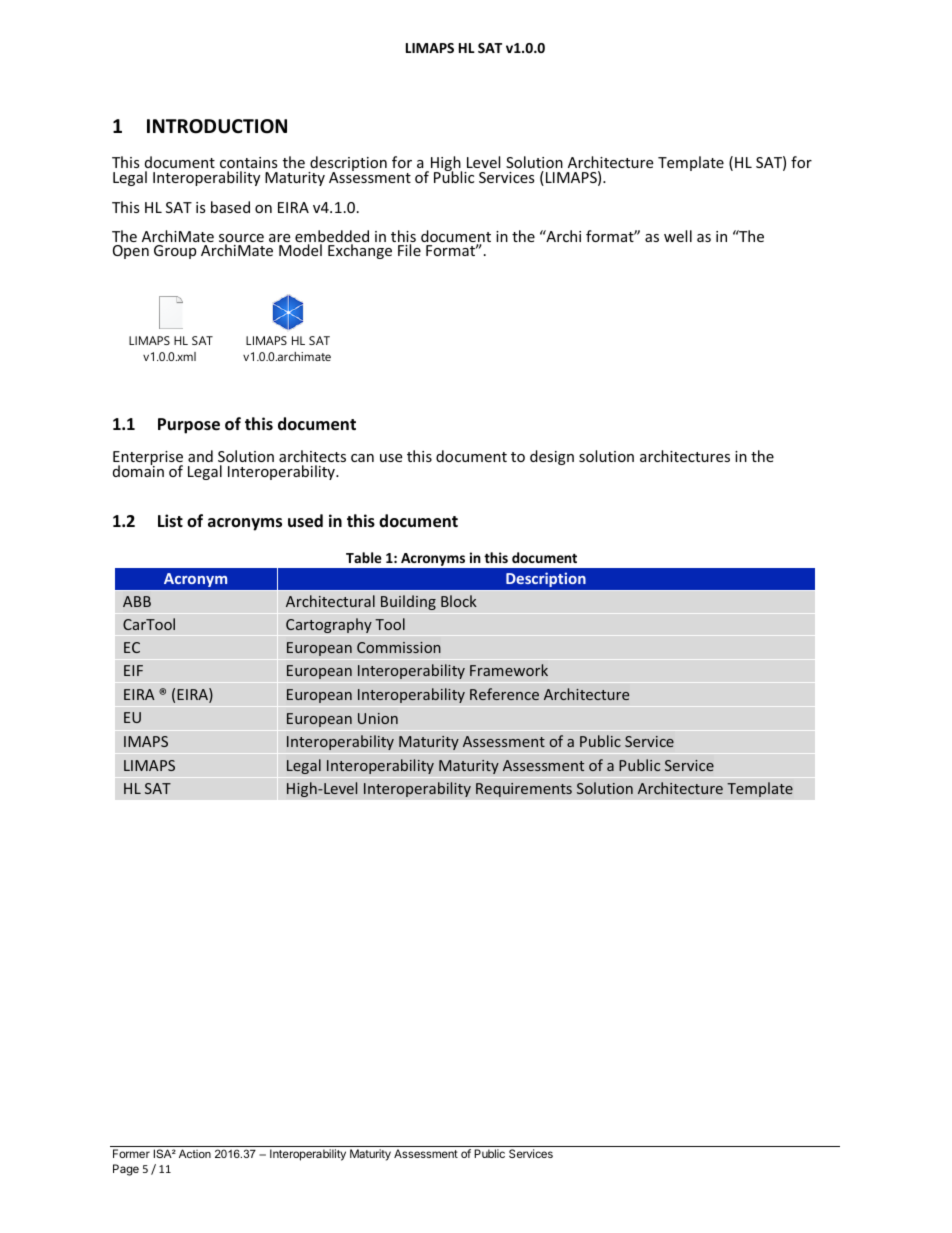 Image resolution: width=952 pixels, height=1233 pixels. Describe the element at coordinates (133, 670) in the document. I see `EIF` at that location.
